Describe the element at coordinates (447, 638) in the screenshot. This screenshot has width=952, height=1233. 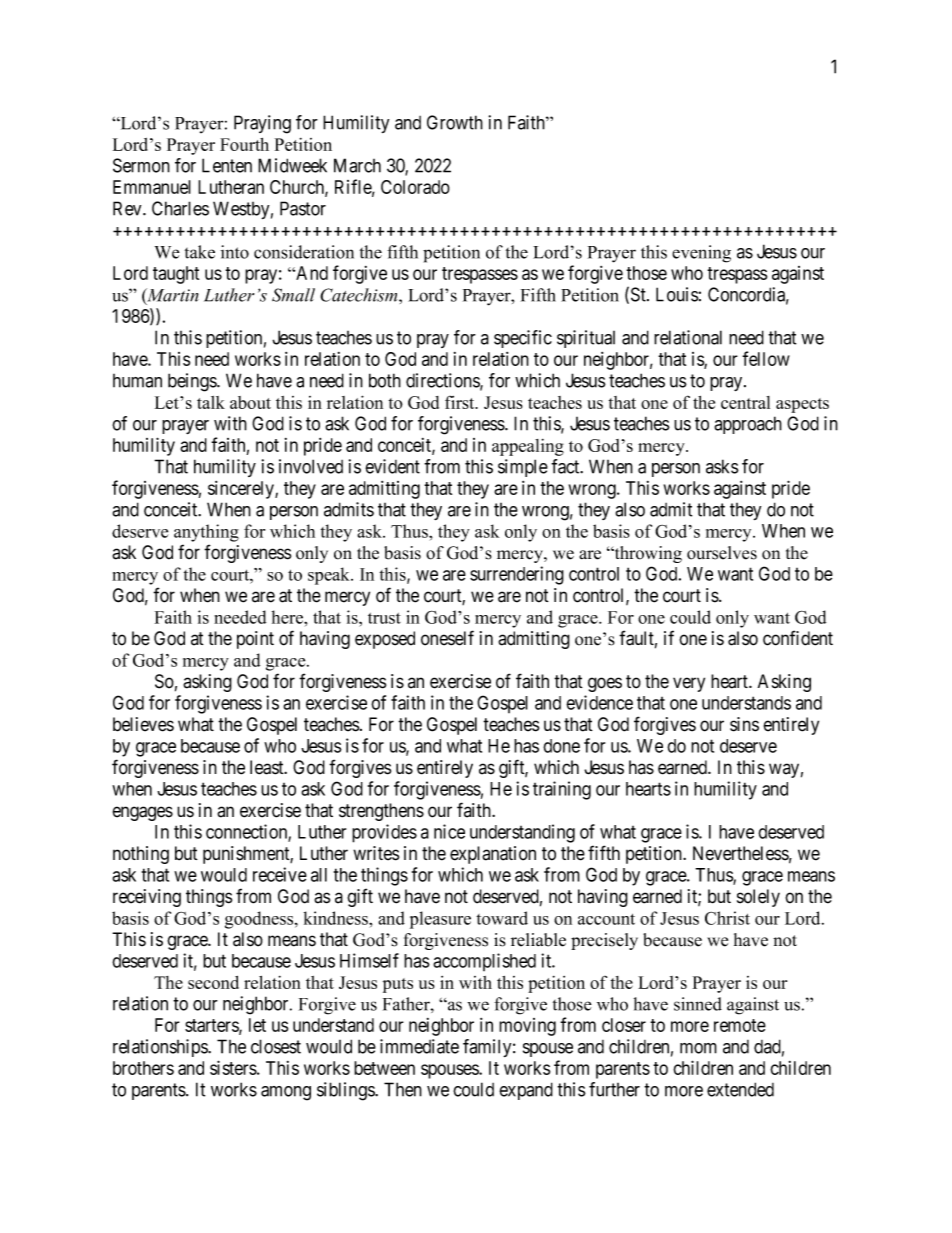
I see `oneself` at that location.
